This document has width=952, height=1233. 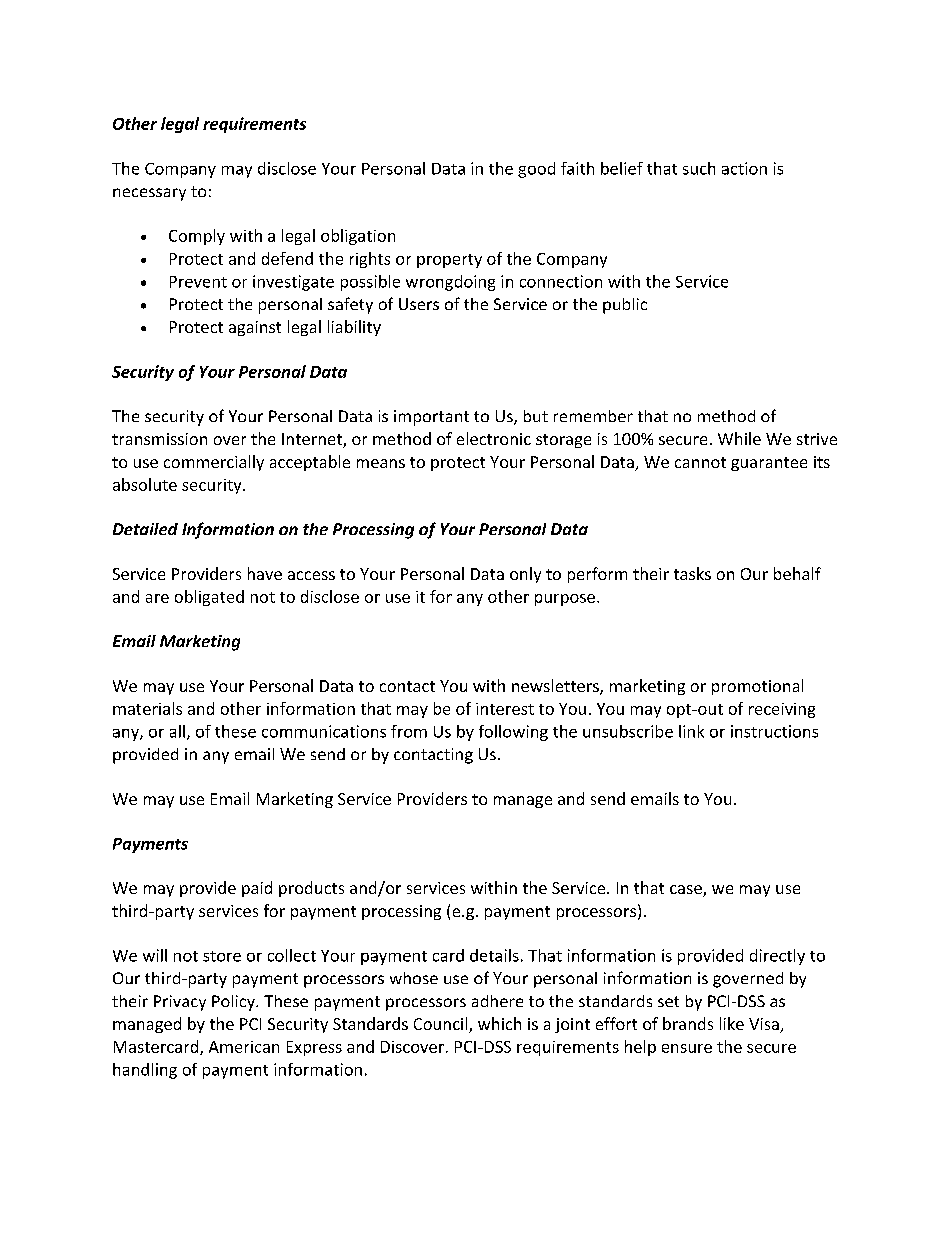 What do you see at coordinates (536, 170) in the document?
I see `good` at bounding box center [536, 170].
